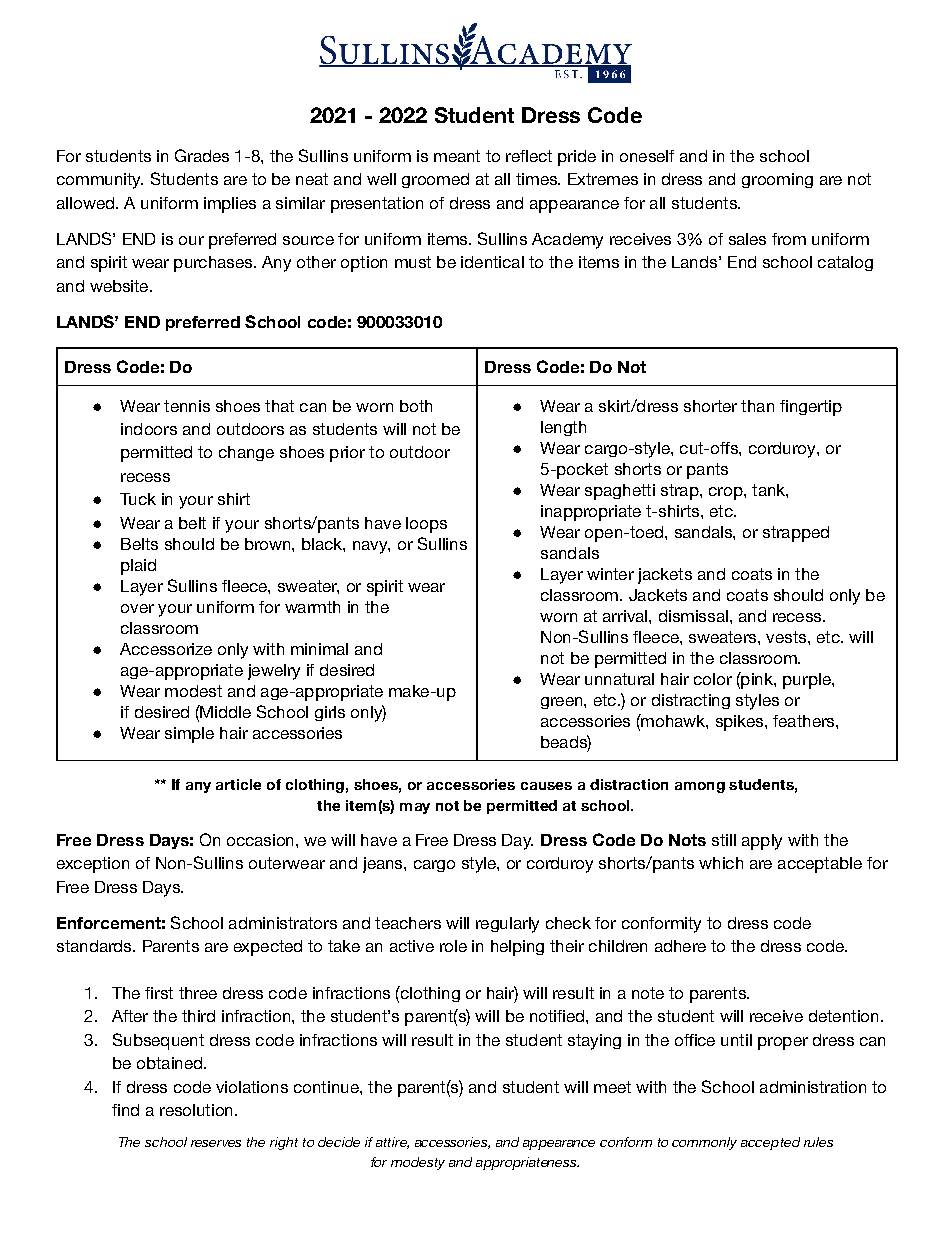 The width and height of the page is (952, 1233). What do you see at coordinates (777, 180) in the page?
I see `grooming` at bounding box center [777, 180].
